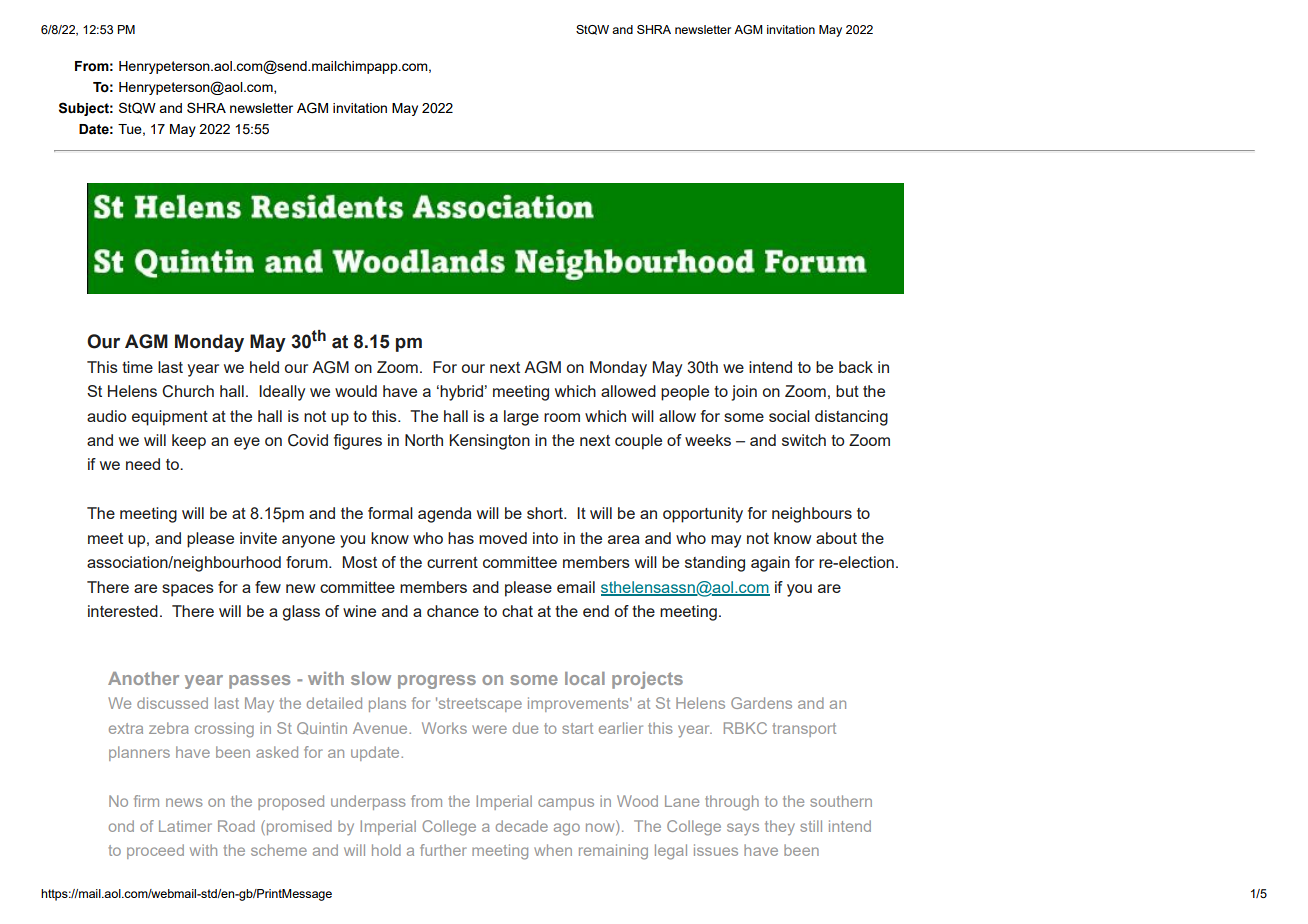 The image size is (1308, 924). I want to click on hybrid, so click(460, 393).
